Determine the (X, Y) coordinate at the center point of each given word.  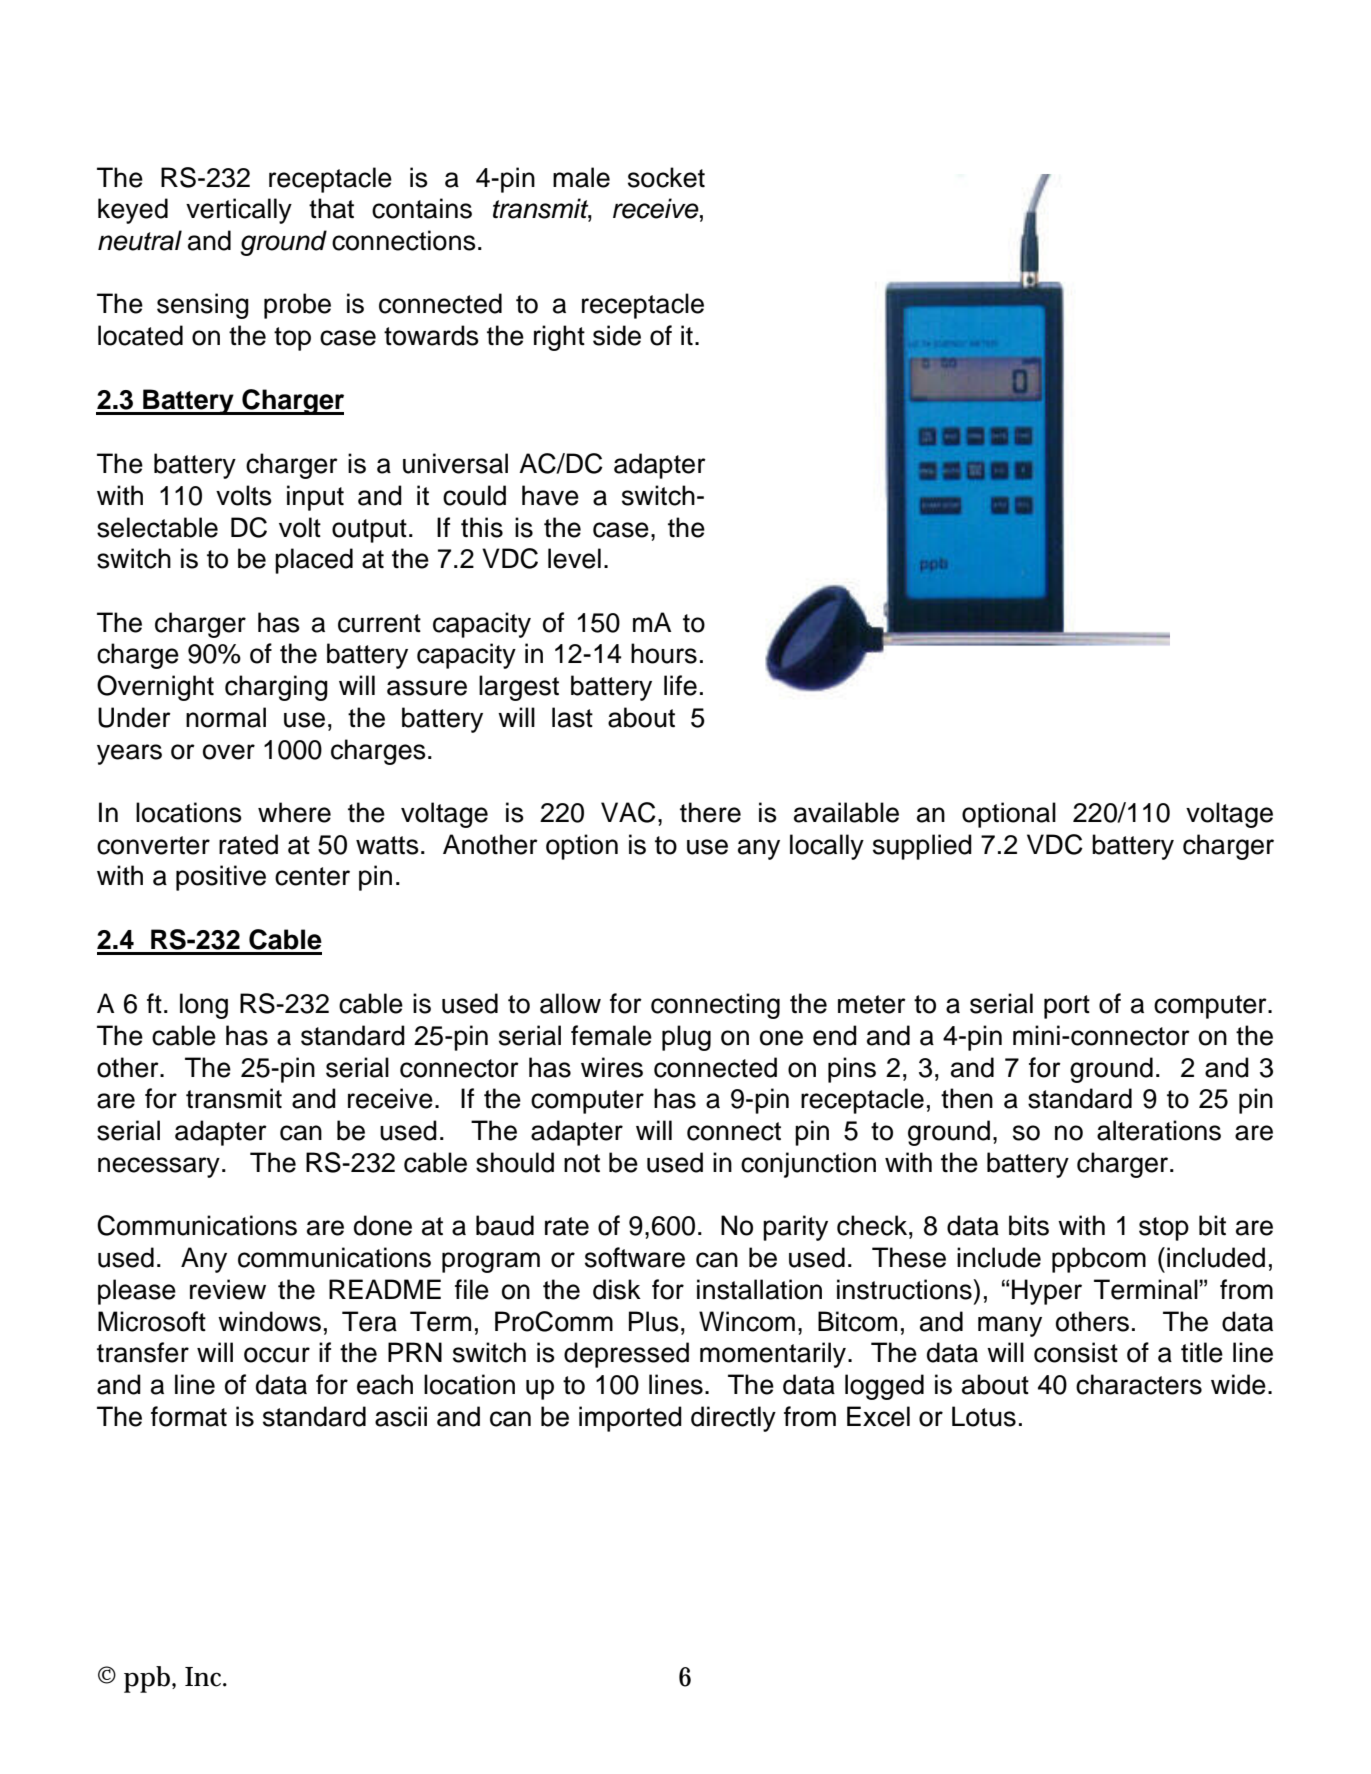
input (315, 498)
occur (277, 1355)
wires (612, 1067)
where (294, 812)
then (967, 1098)
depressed (626, 1355)
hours (664, 653)
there (710, 812)
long (204, 1006)
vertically (239, 211)
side (617, 335)
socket (666, 177)
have (550, 495)
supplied (922, 847)
